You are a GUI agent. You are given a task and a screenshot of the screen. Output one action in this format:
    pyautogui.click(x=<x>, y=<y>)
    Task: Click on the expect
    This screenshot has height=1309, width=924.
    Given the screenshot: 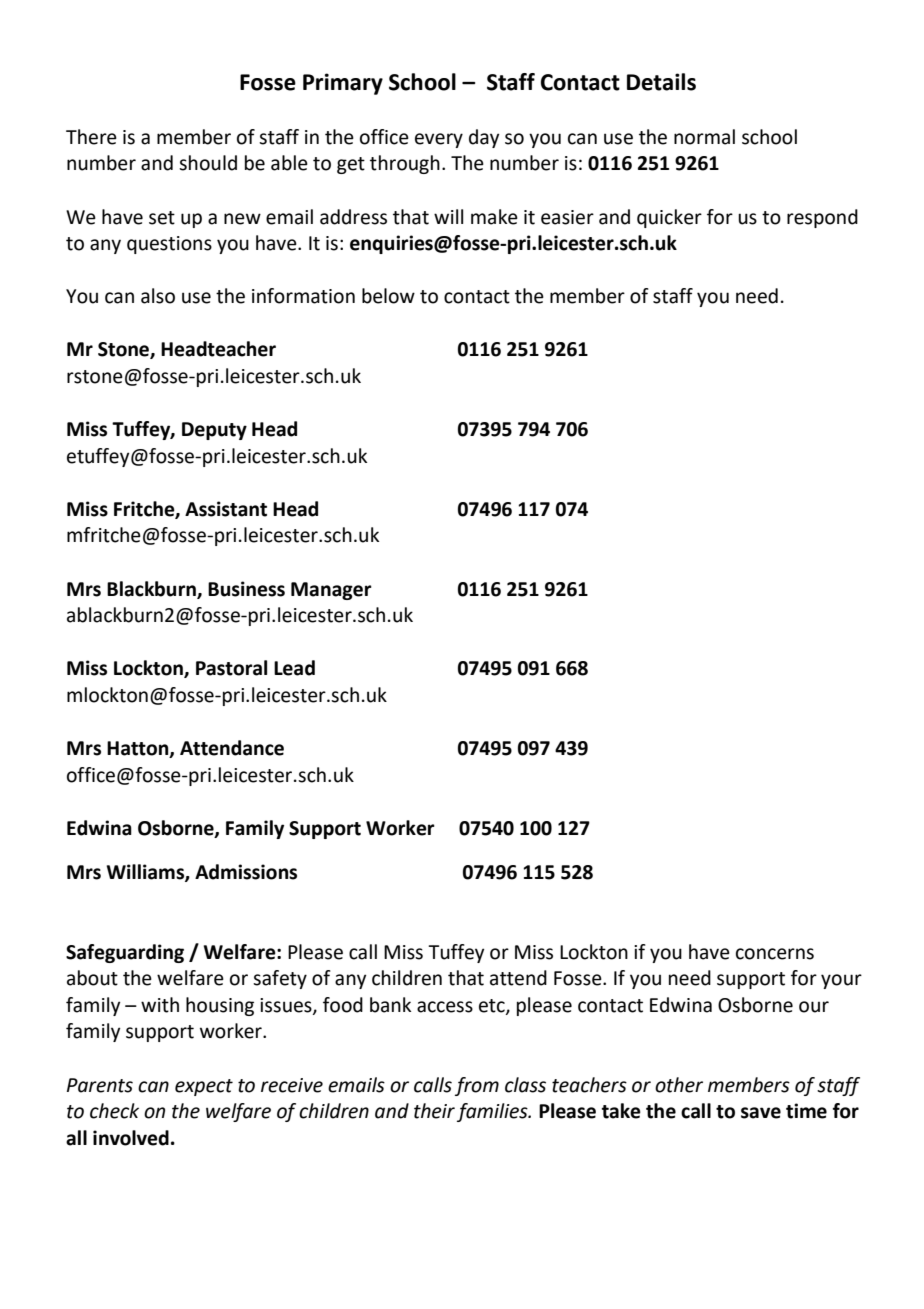 What is the action you would take?
    pyautogui.click(x=204, y=1087)
